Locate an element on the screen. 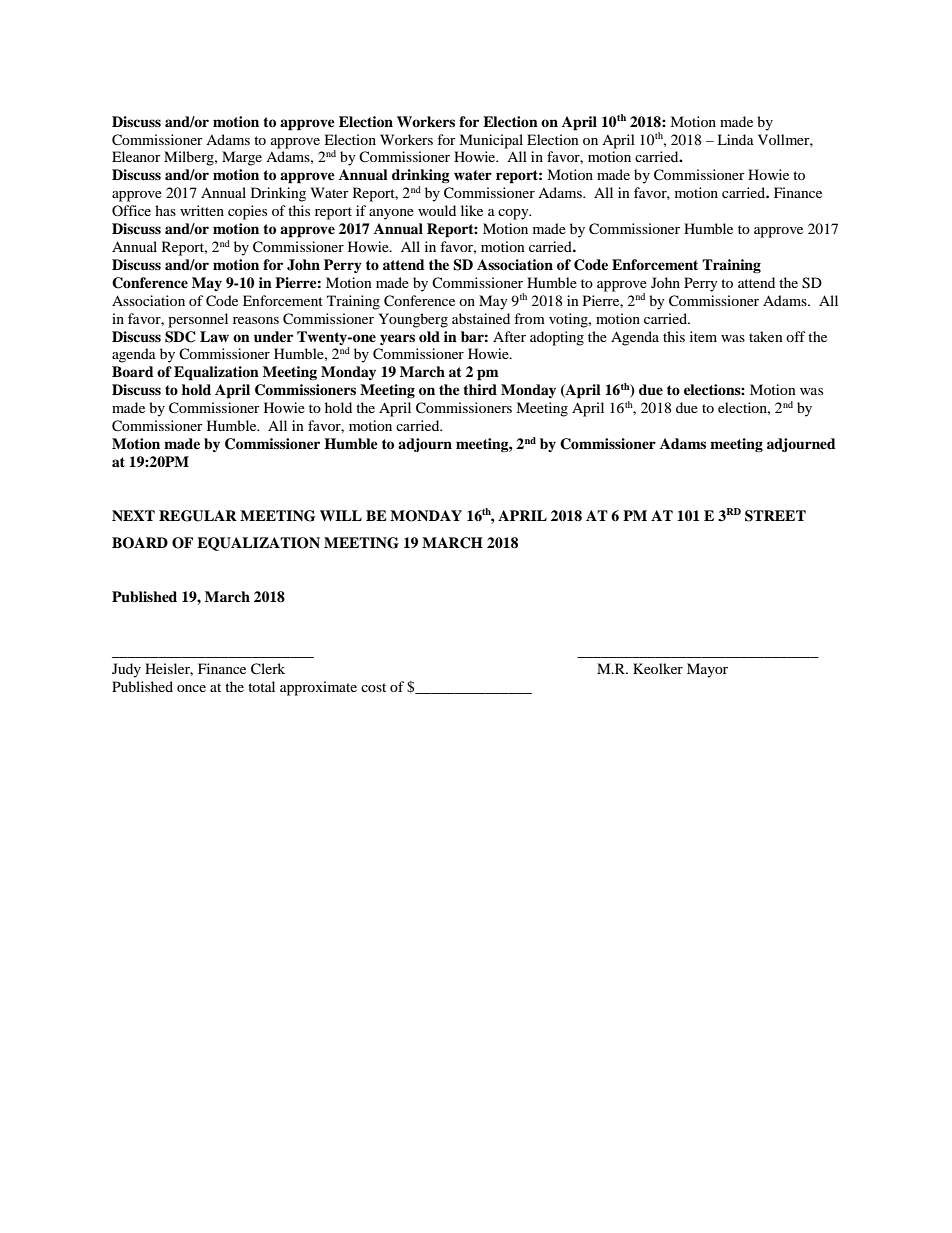 This screenshot has width=952, height=1233. item is located at coordinates (703, 336).
